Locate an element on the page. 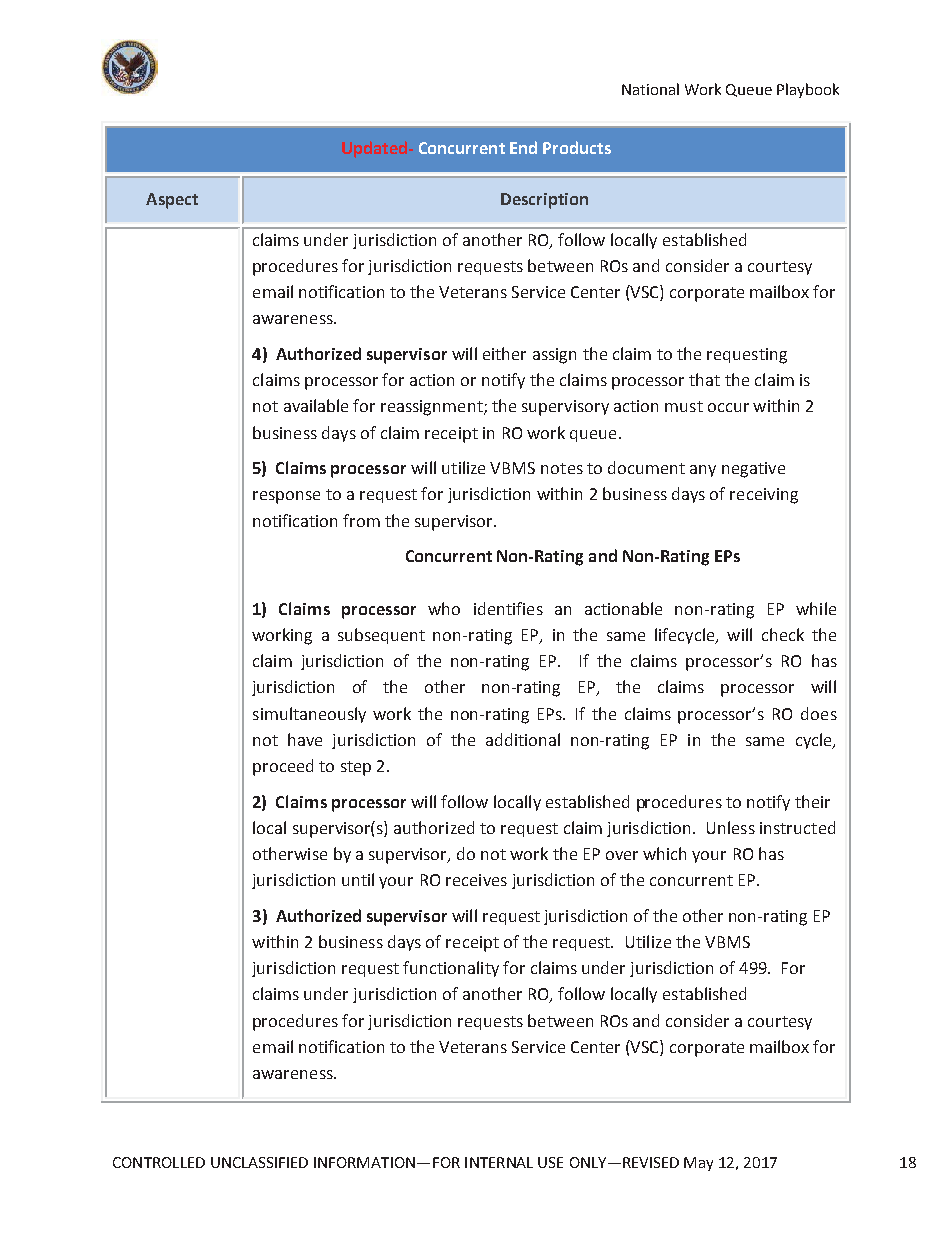  Aspect is located at coordinates (172, 201).
